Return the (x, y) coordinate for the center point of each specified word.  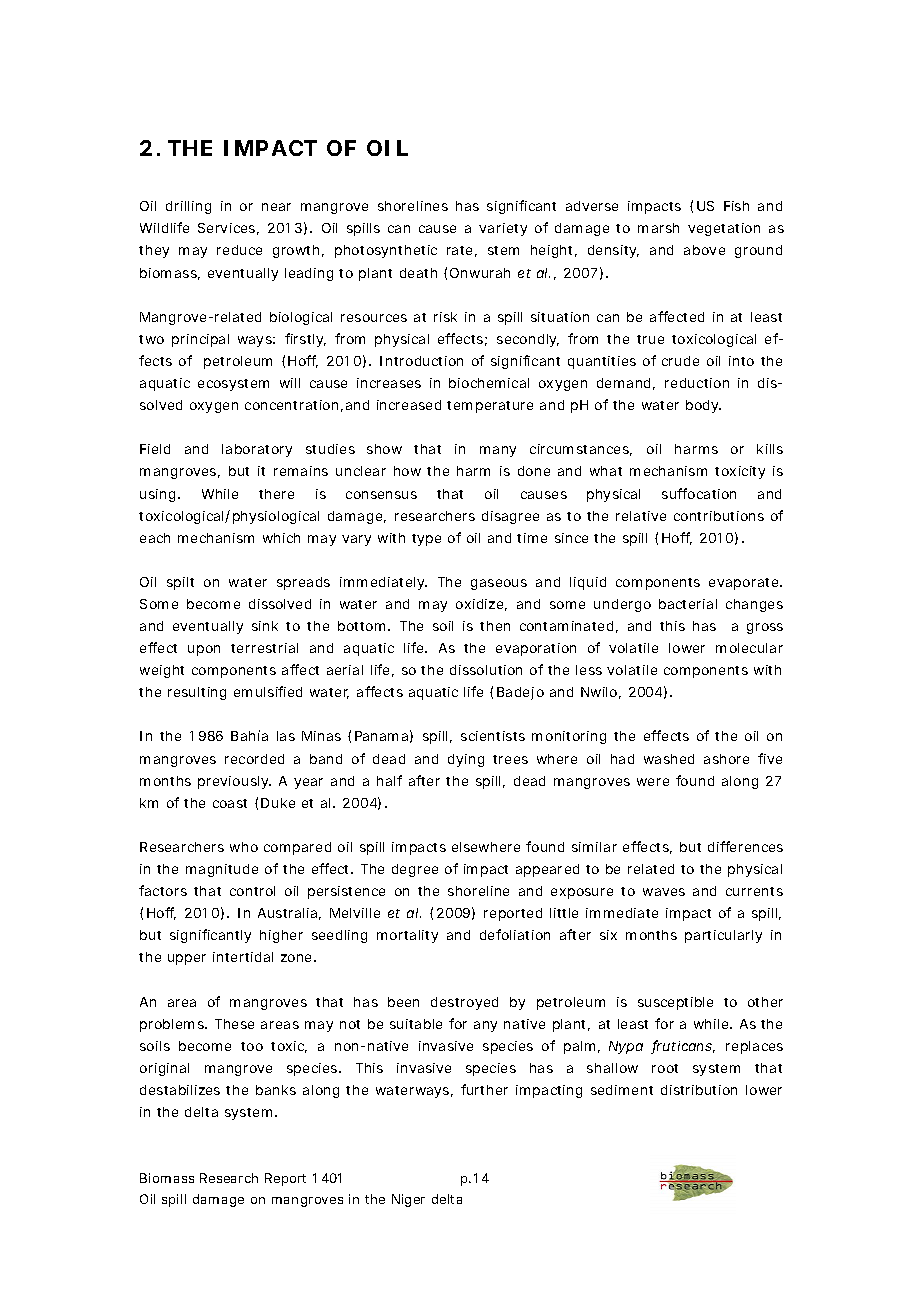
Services (226, 228)
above (704, 250)
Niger (408, 1200)
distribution (699, 1090)
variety (503, 229)
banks (276, 1090)
